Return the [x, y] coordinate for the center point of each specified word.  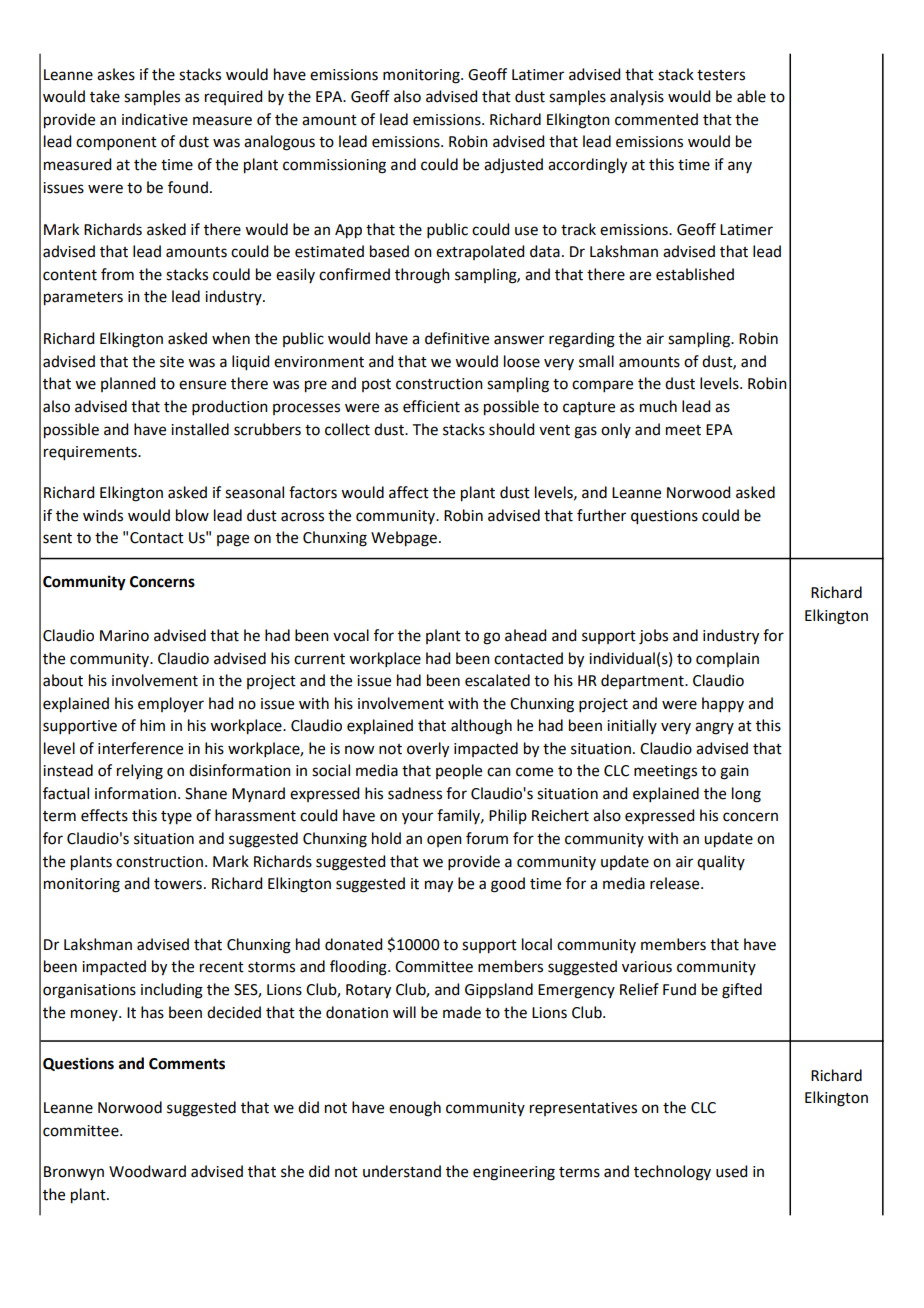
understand [402, 1171]
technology [672, 1173]
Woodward [147, 1171]
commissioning [334, 166]
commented [656, 119]
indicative [155, 119]
